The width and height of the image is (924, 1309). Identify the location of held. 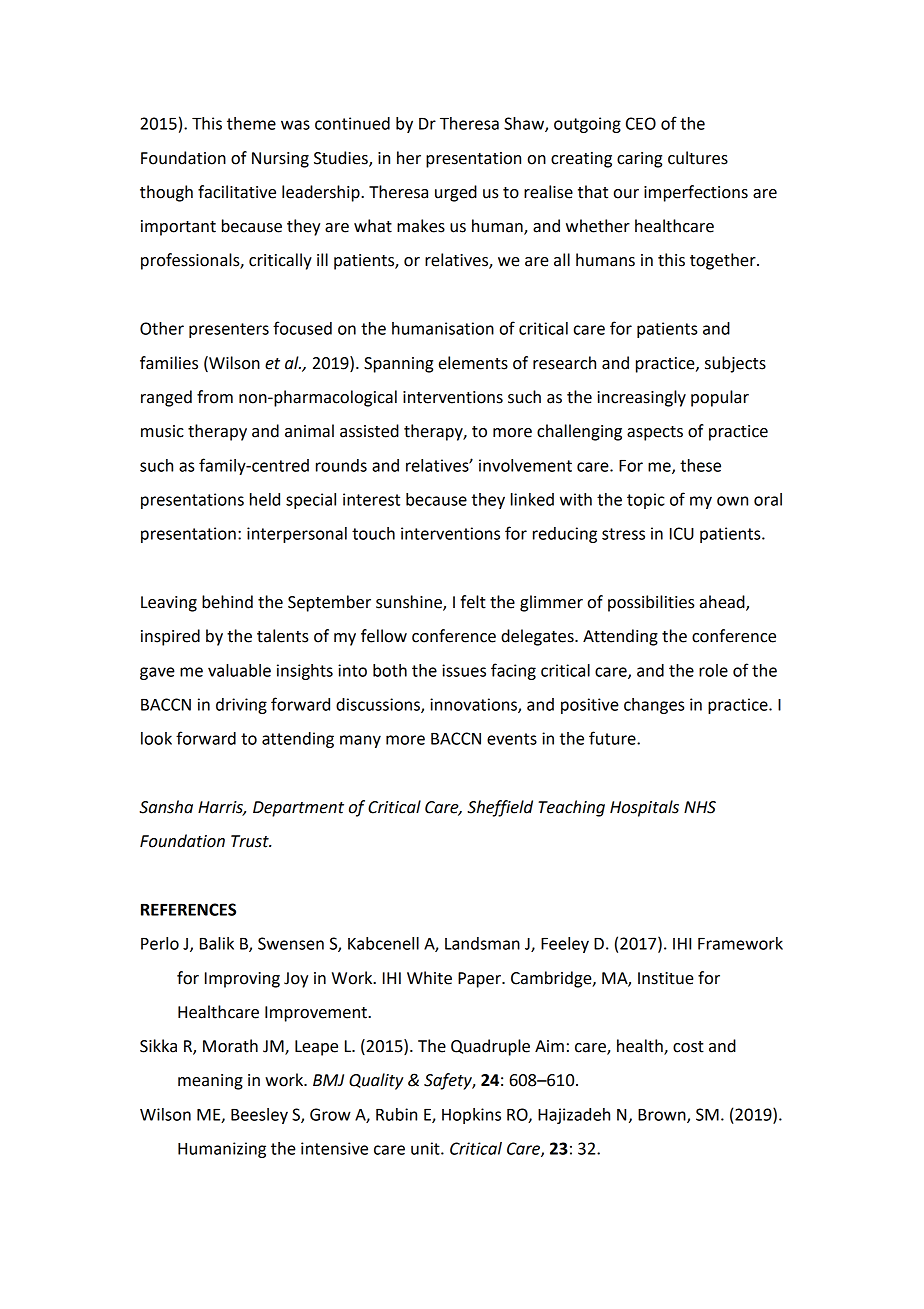
(265, 499).
